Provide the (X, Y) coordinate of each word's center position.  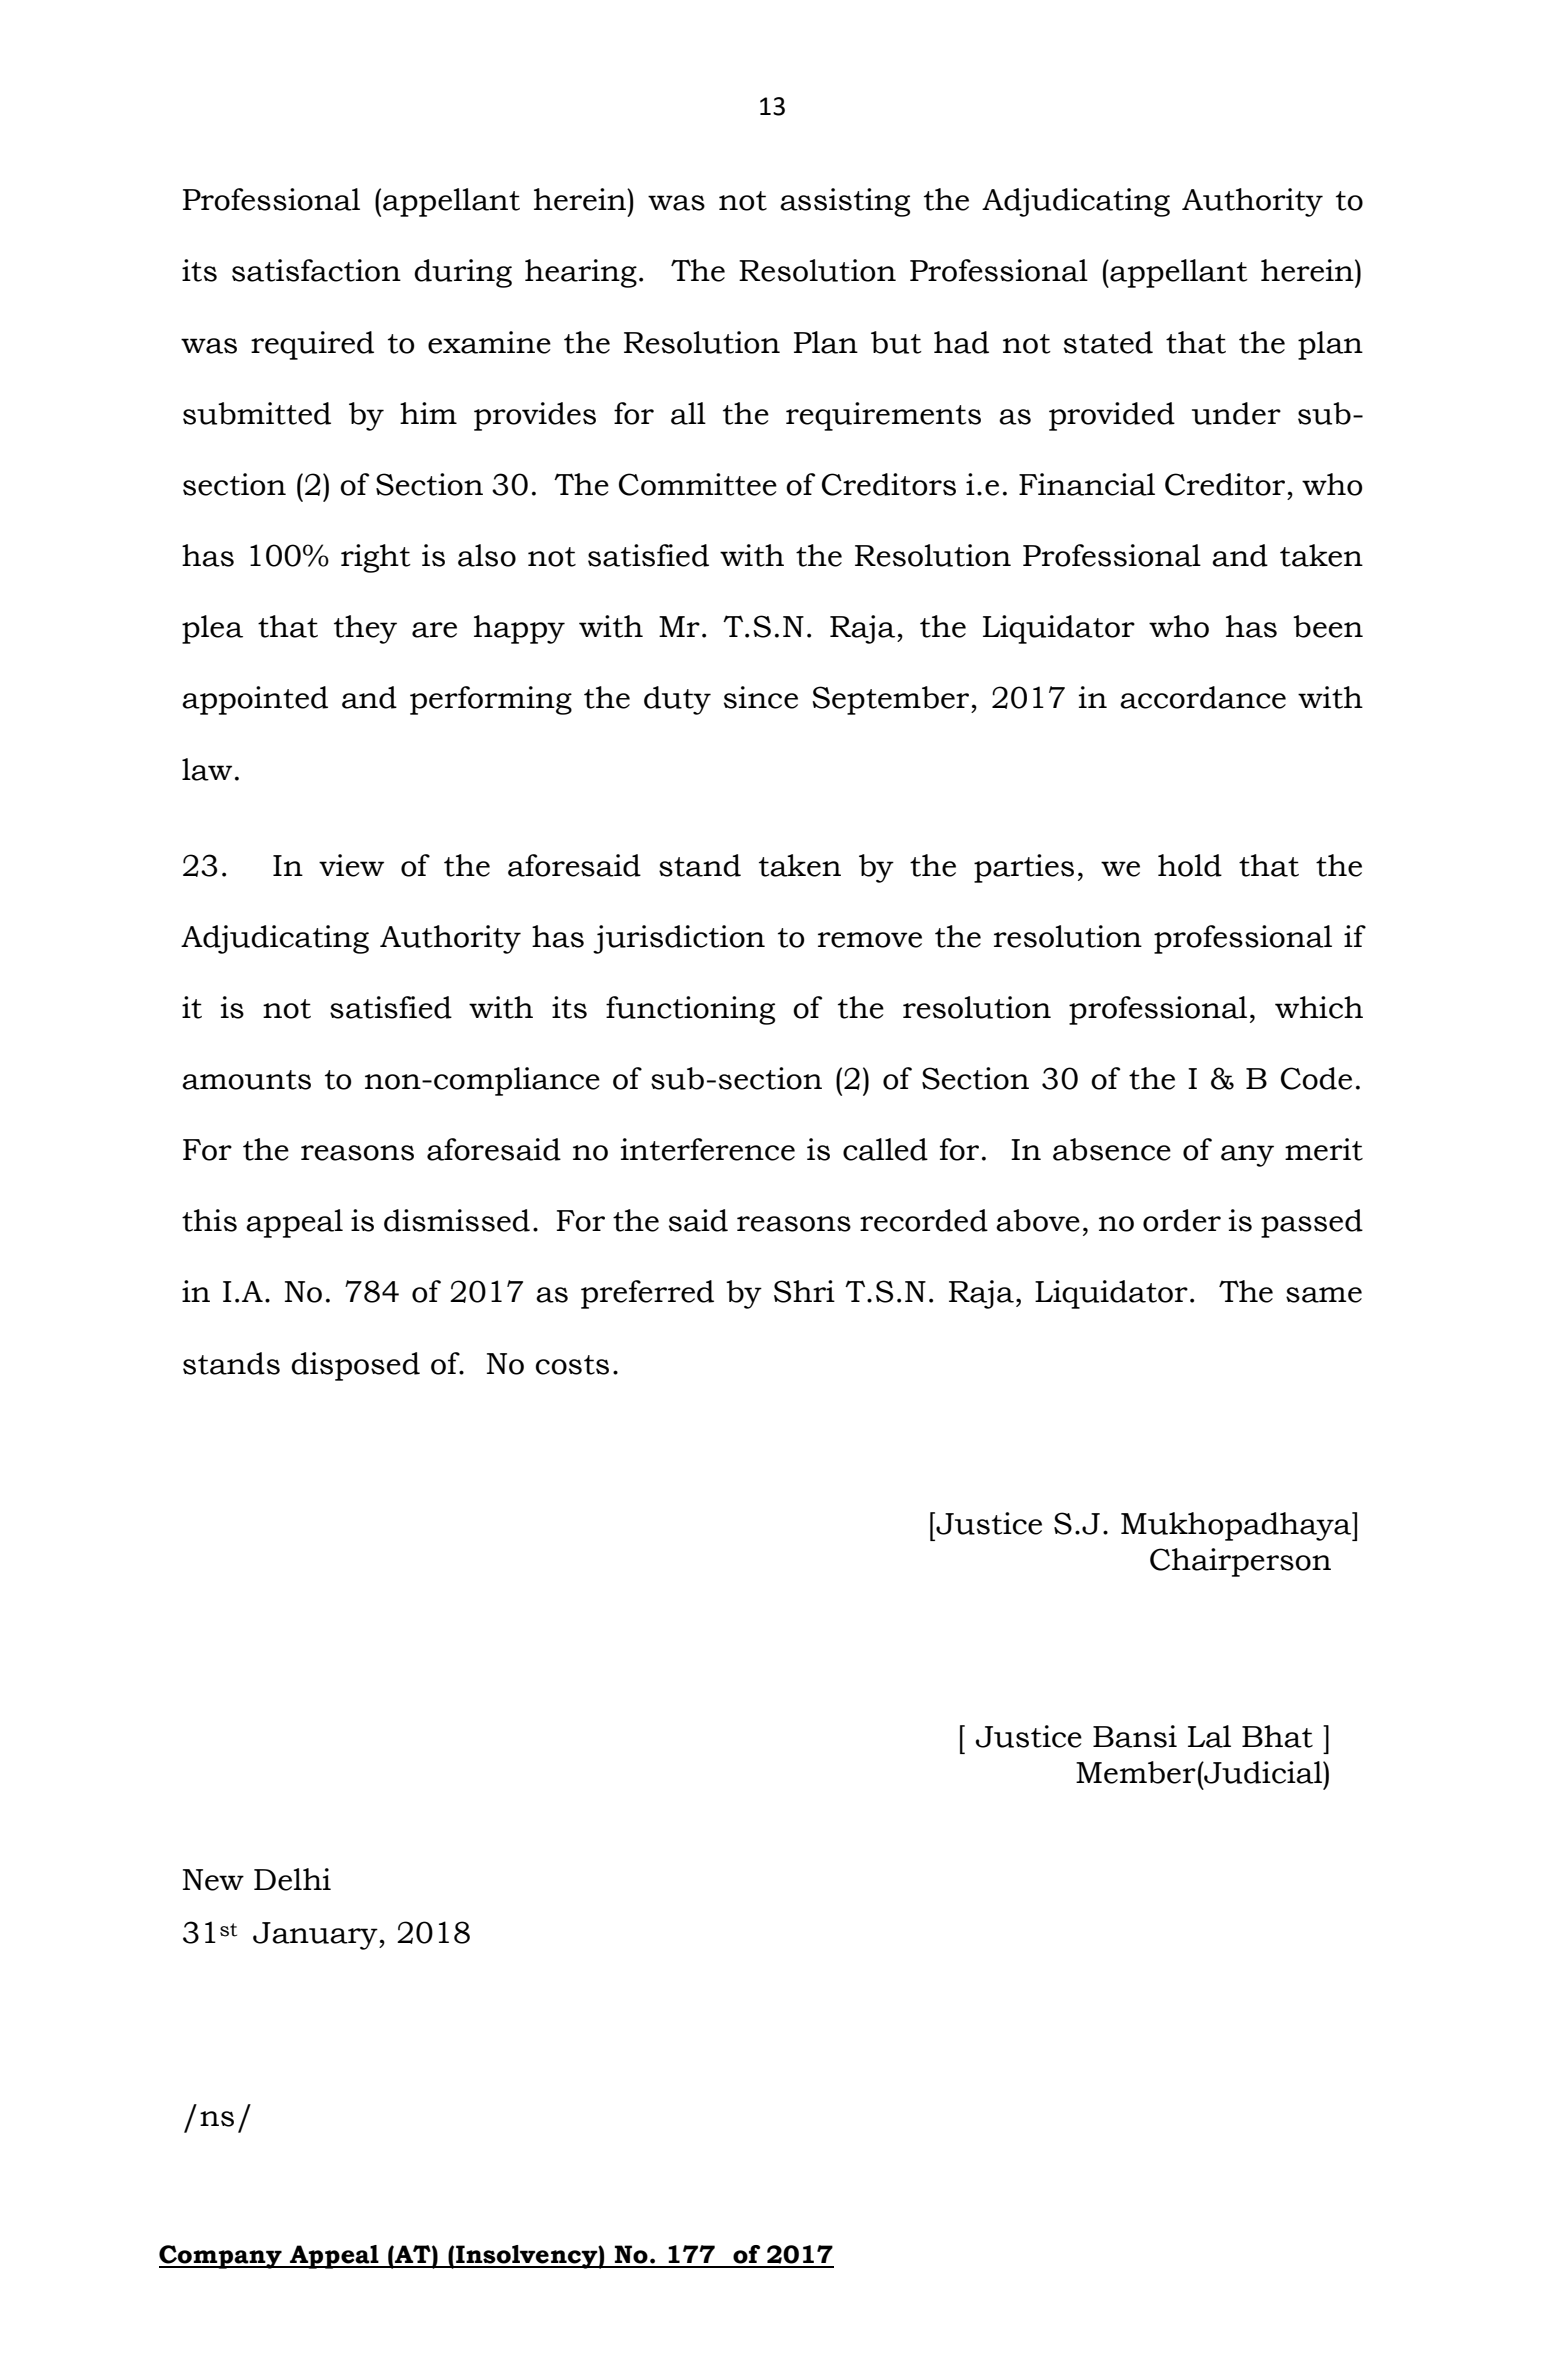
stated (1108, 342)
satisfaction (316, 270)
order (1182, 1220)
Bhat (1277, 1736)
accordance (1203, 697)
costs (572, 1365)
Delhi (292, 1879)
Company (221, 2257)
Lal (1209, 1736)
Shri (804, 1291)
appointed (255, 700)
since (761, 697)
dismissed (457, 1220)
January (316, 1936)
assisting (845, 202)
